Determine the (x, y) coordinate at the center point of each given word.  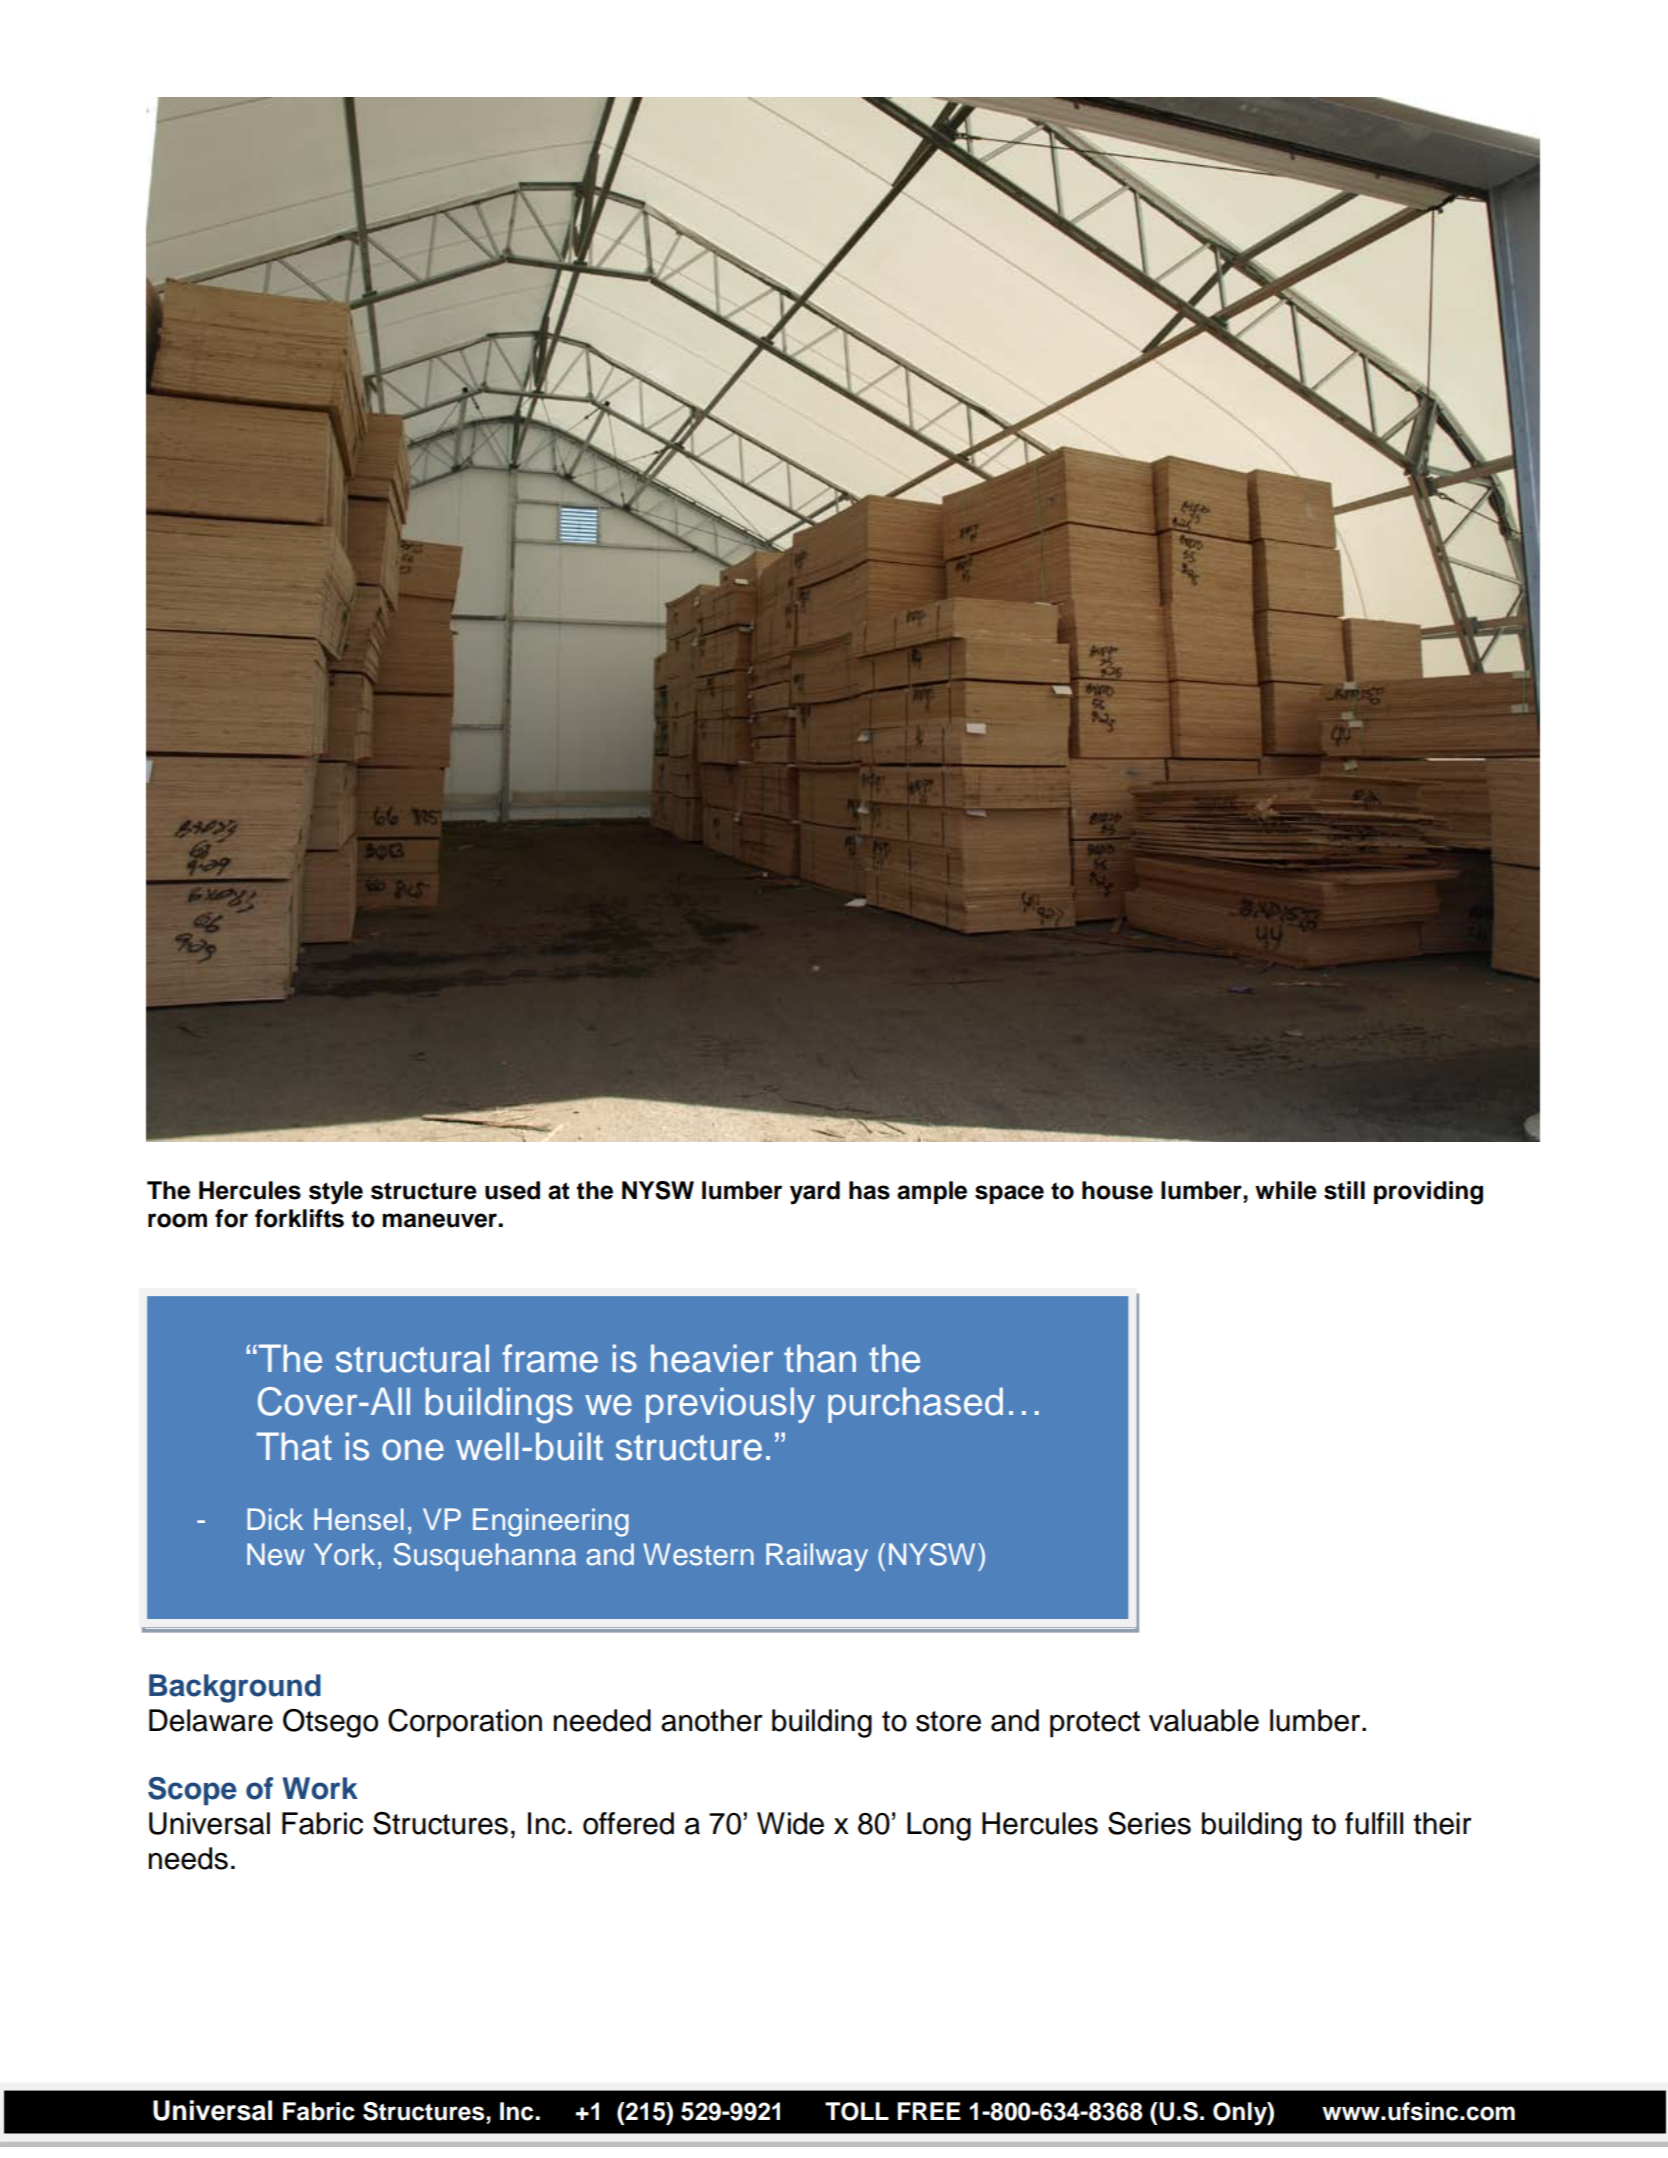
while (1286, 1190)
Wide (790, 1823)
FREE (929, 2111)
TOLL (857, 2111)
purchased (915, 1405)
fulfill (1374, 1823)
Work (320, 1788)
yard (815, 1193)
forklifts (299, 1218)
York (344, 1554)
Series (1149, 1823)
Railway (817, 1557)
